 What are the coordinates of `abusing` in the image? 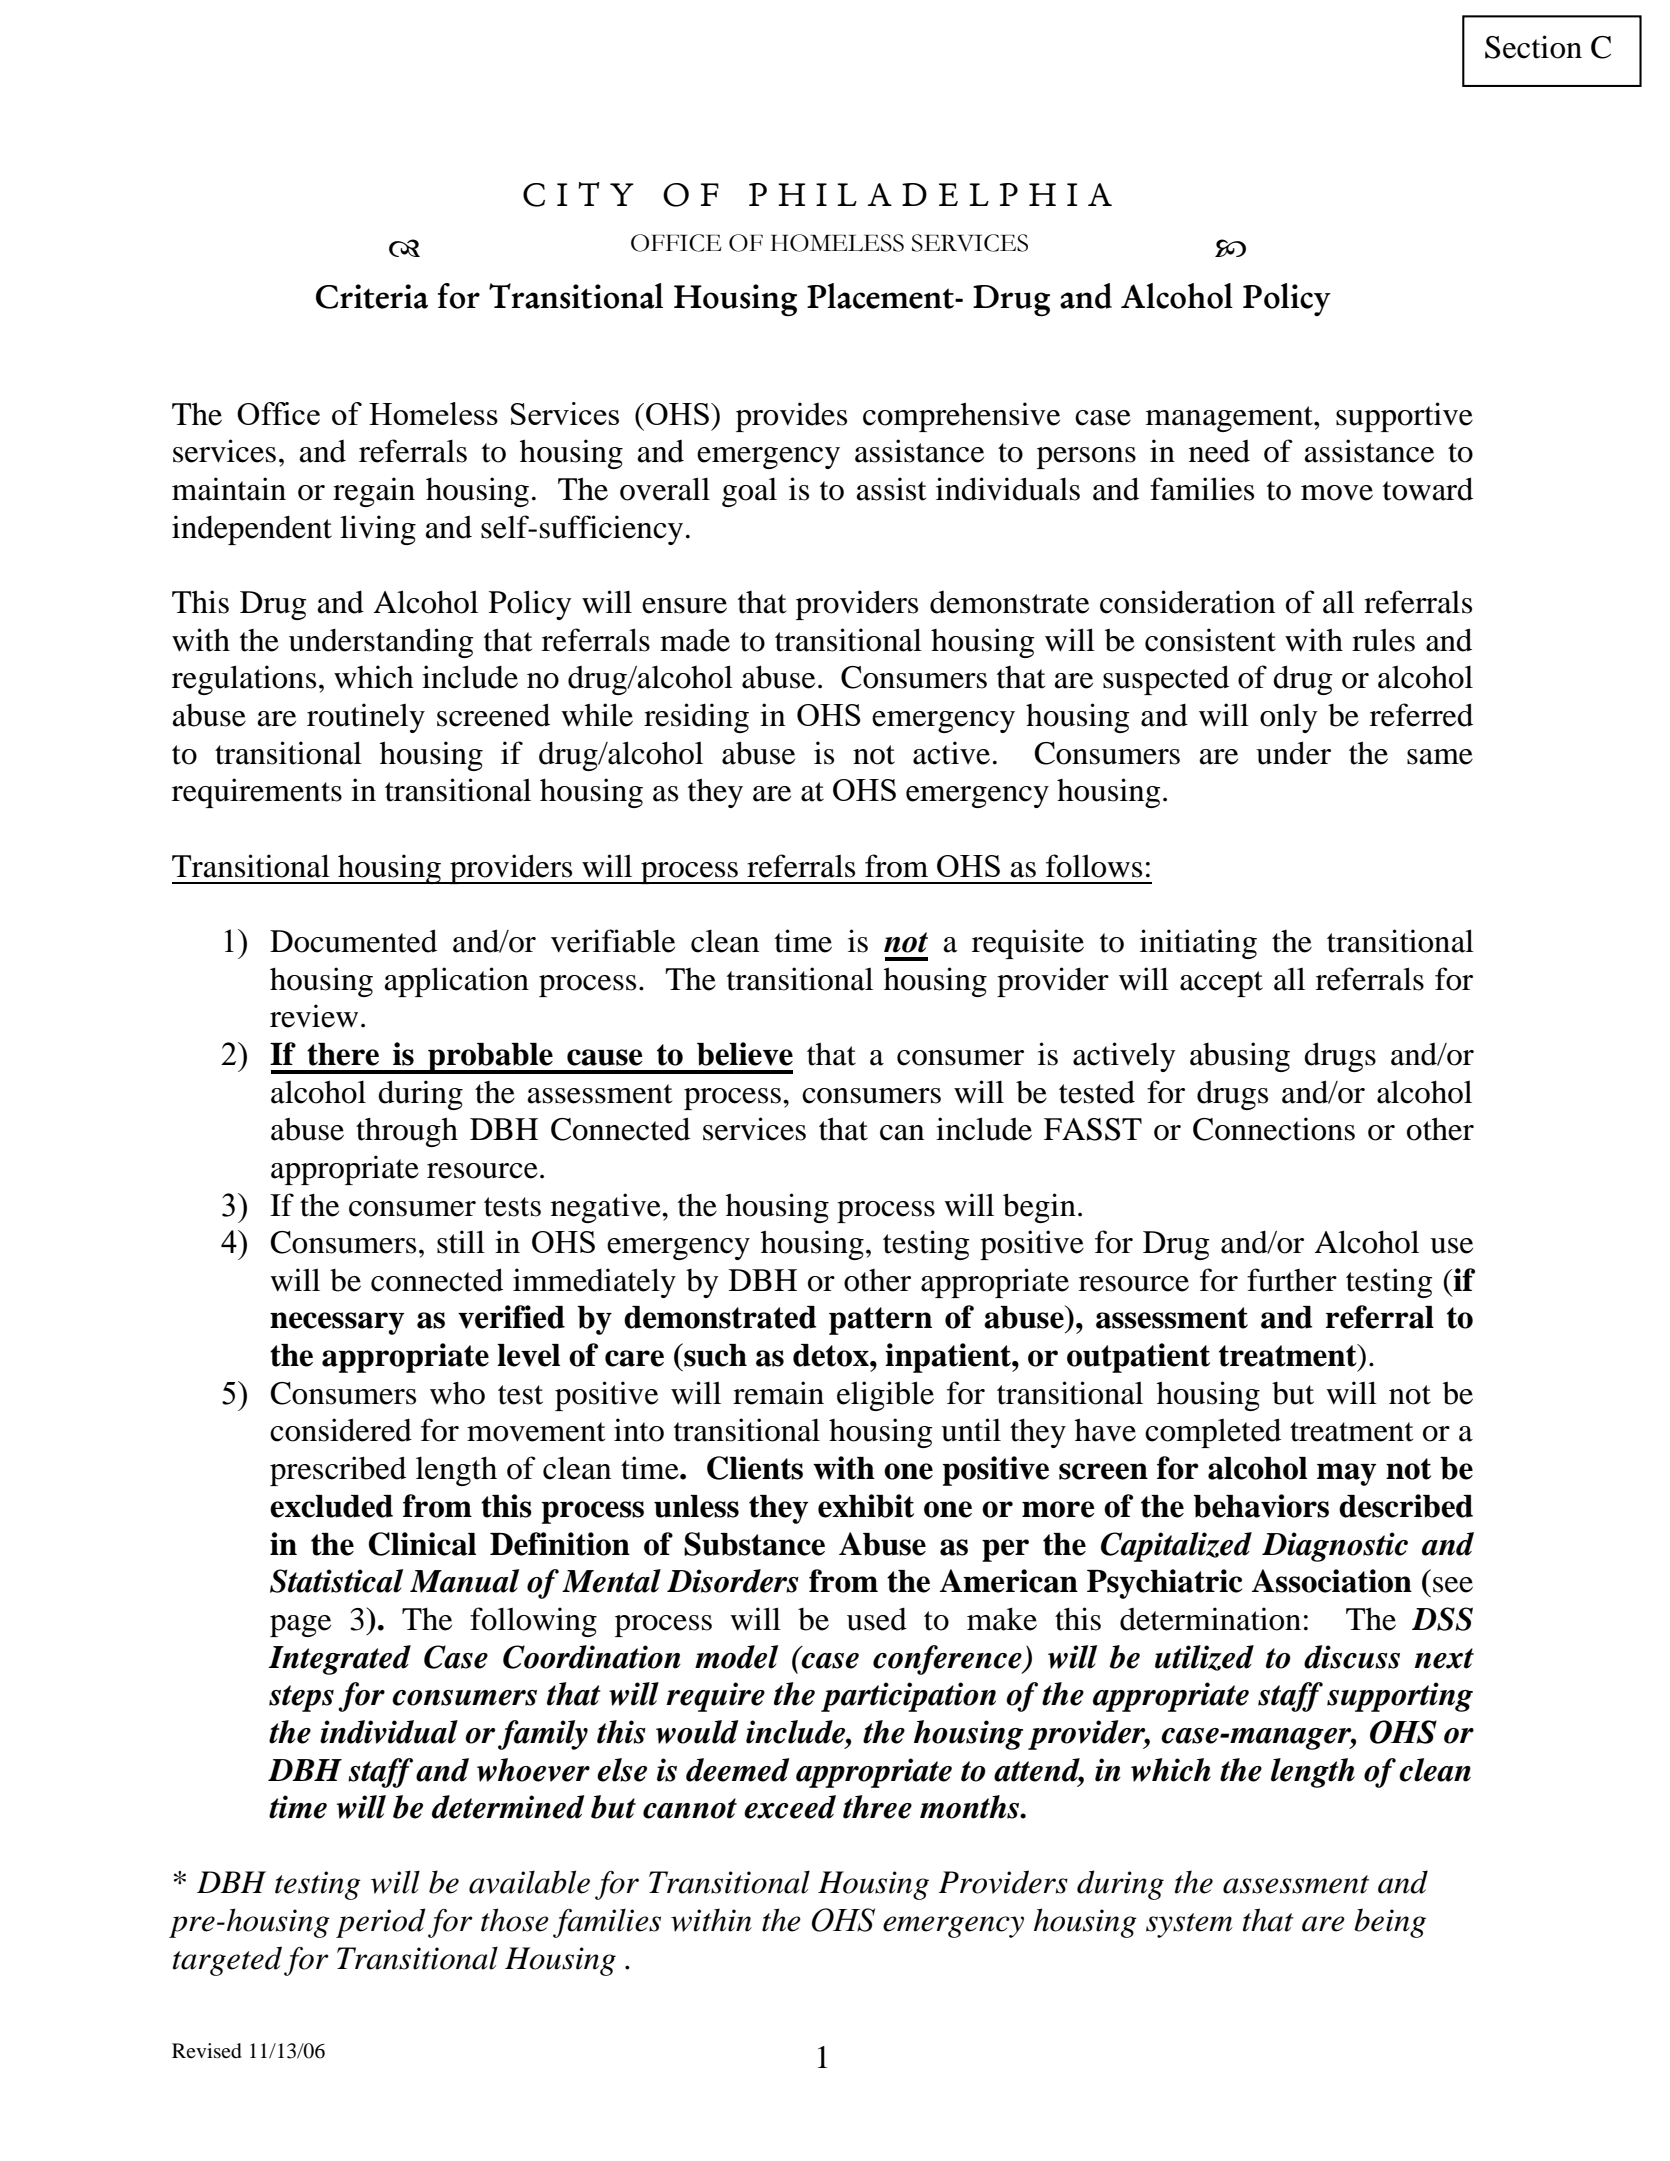 It's located at (1240, 1057).
